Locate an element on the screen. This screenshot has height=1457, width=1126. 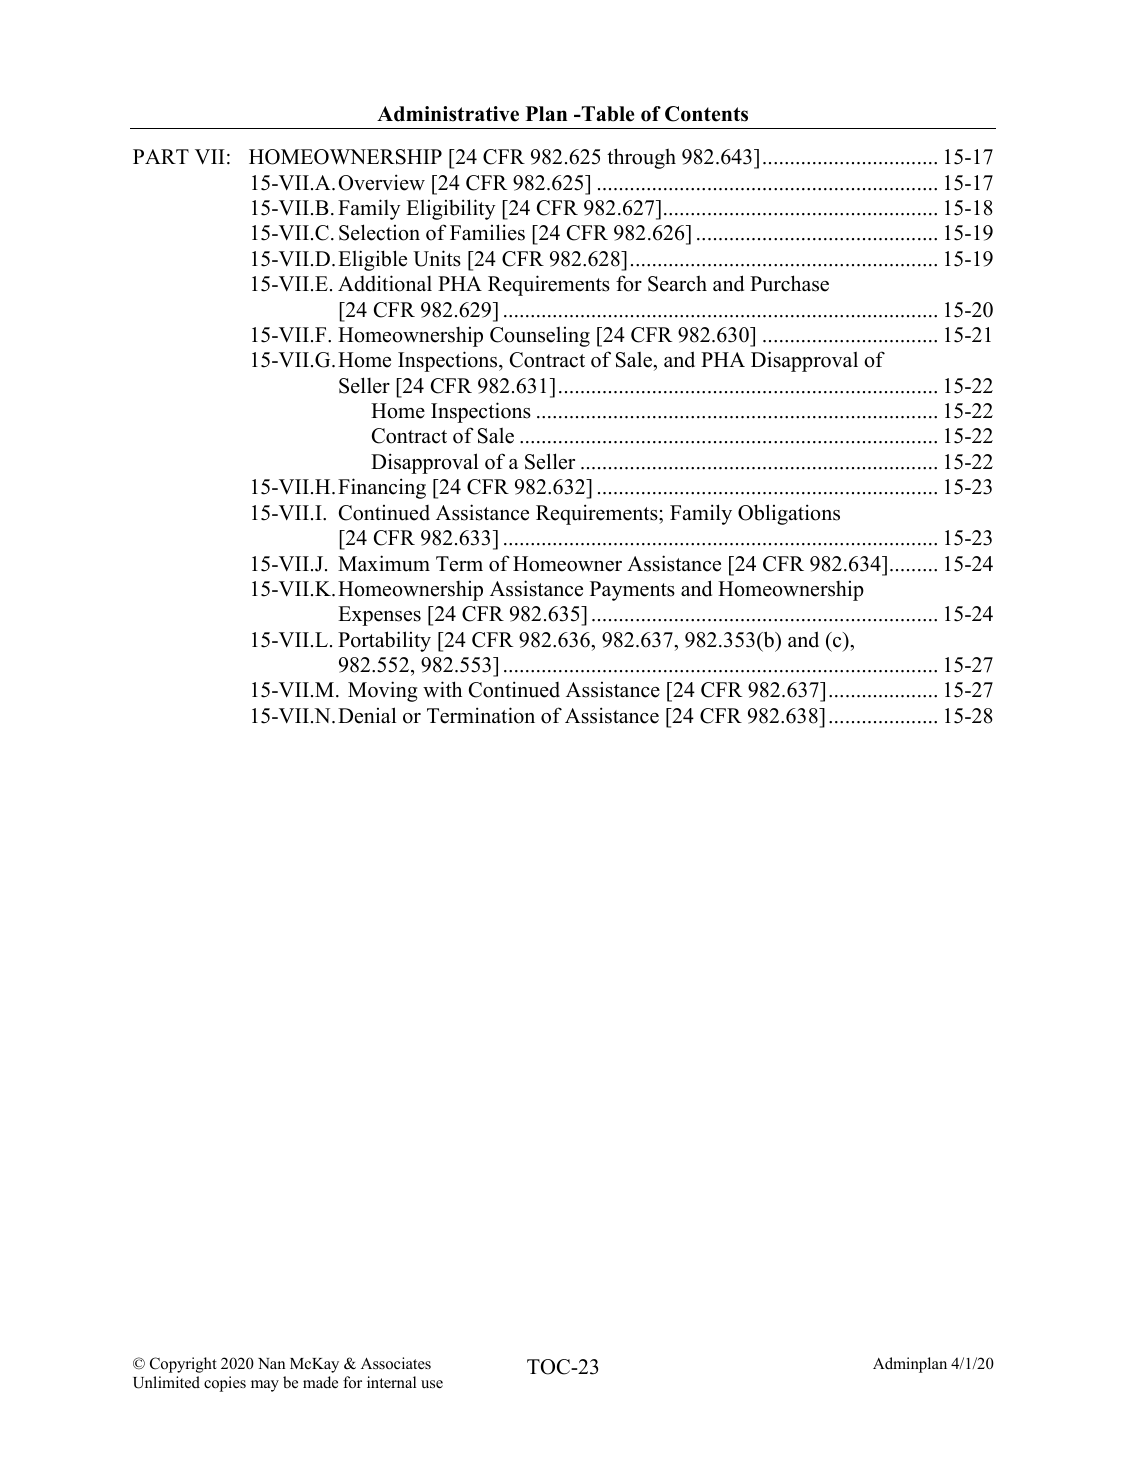
Associates is located at coordinates (396, 1363).
